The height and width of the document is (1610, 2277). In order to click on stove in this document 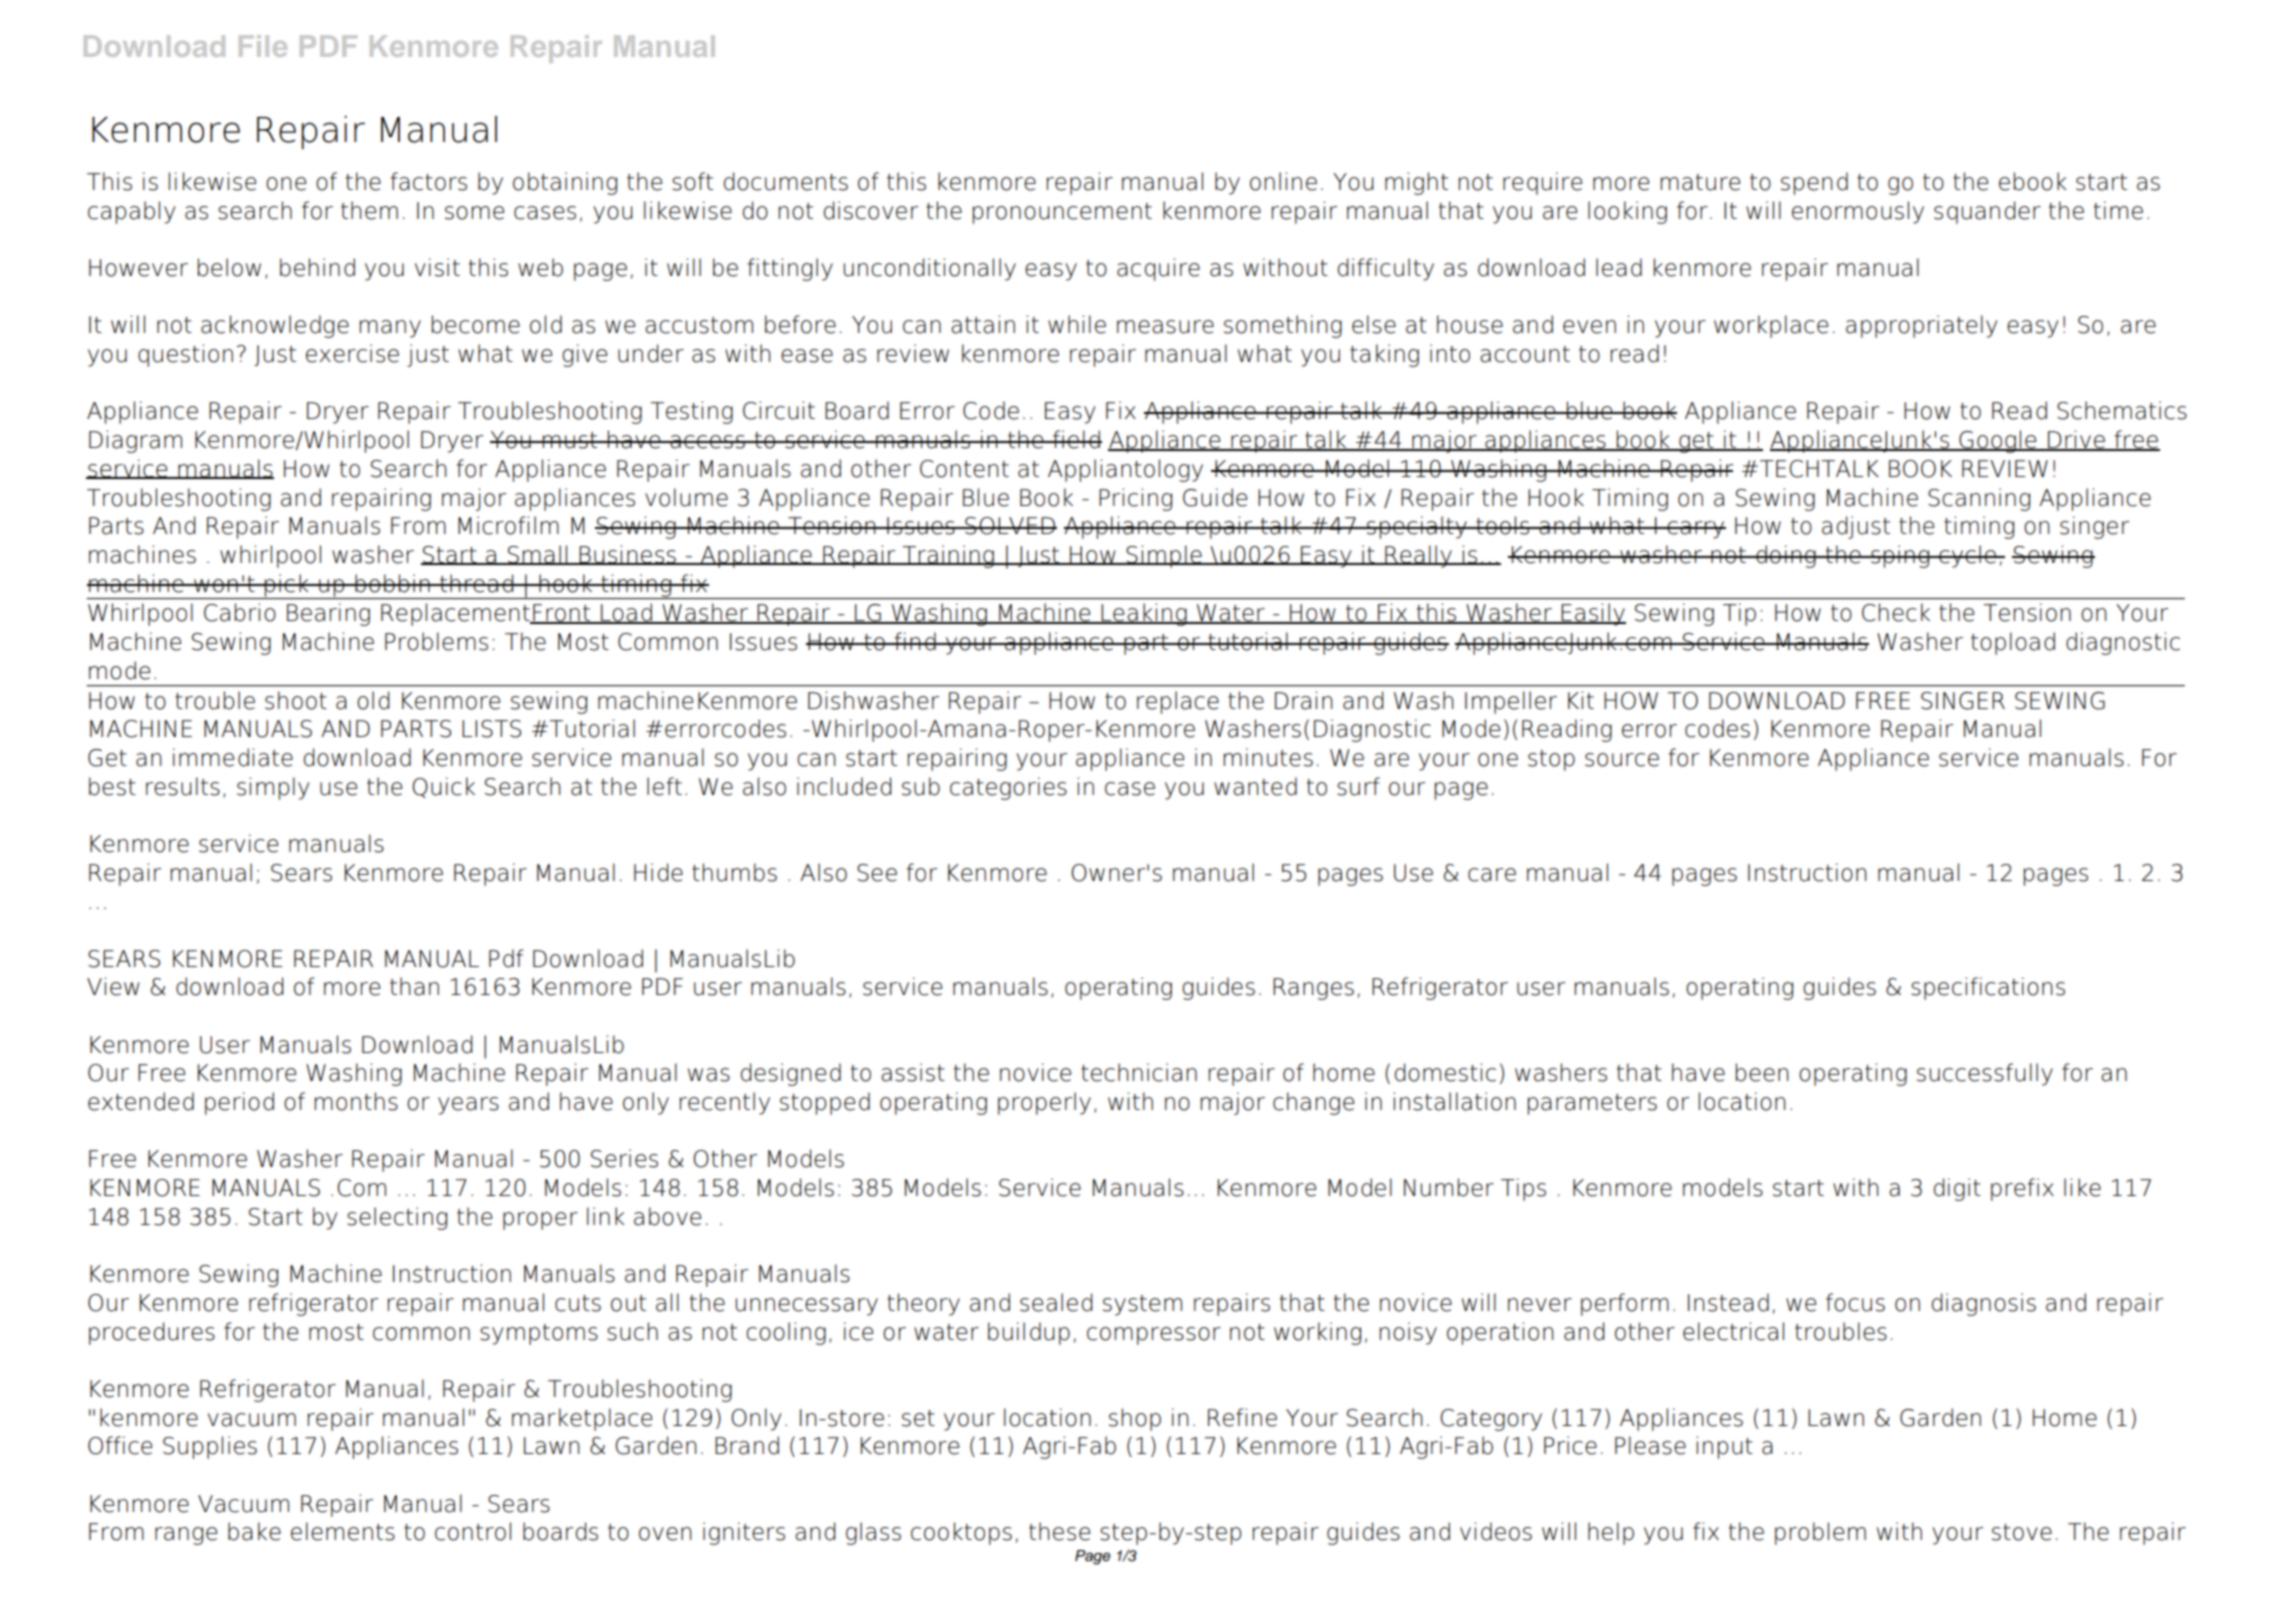, I will do `click(2022, 1532)`.
